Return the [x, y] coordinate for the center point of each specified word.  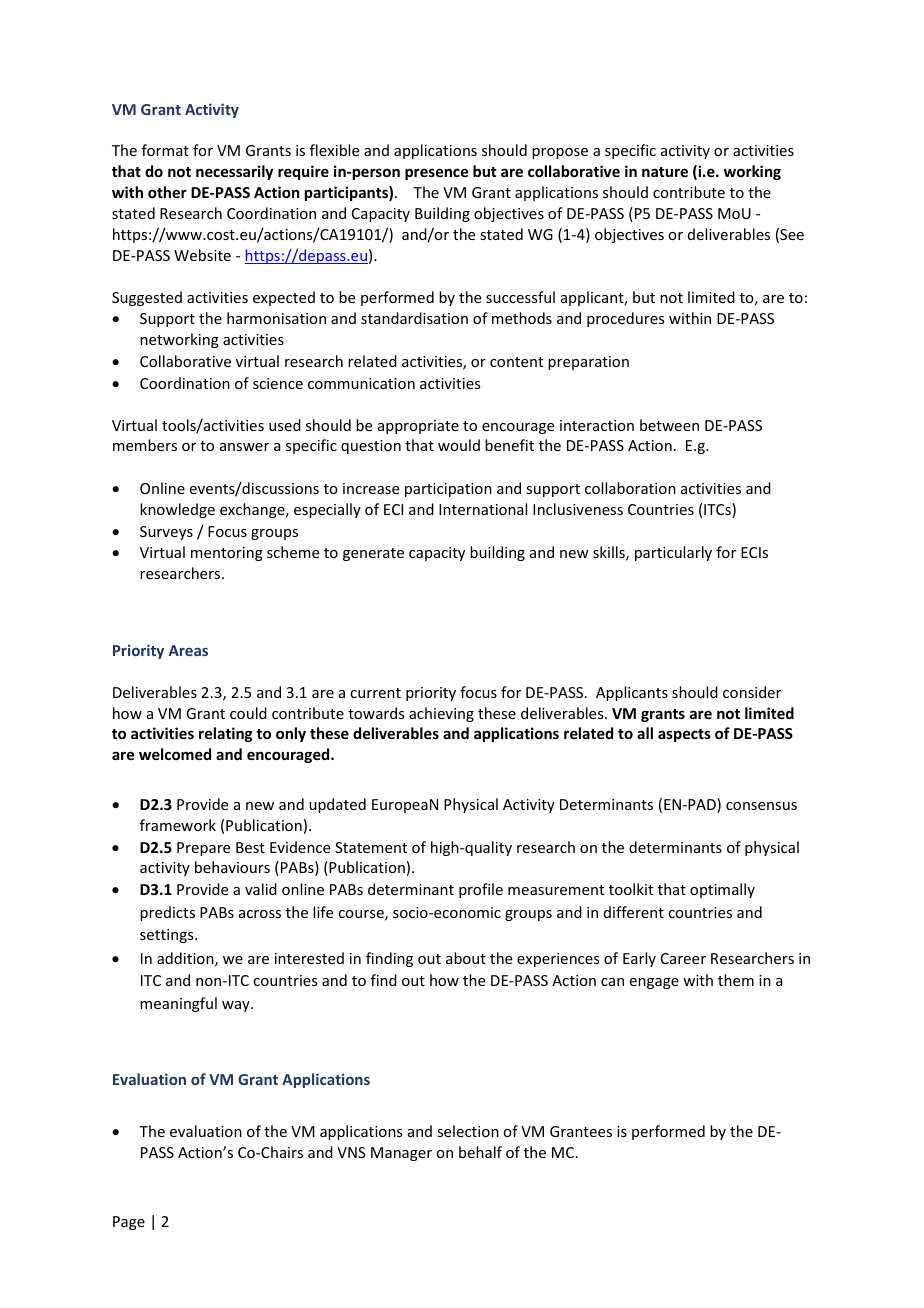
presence [436, 174]
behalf [480, 1152]
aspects [684, 735]
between [669, 425]
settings [168, 936]
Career [683, 958]
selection [468, 1131]
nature [665, 172]
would [459, 445]
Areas [188, 650]
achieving [441, 714]
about [466, 958]
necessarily [234, 172]
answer [244, 447]
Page [129, 1223]
